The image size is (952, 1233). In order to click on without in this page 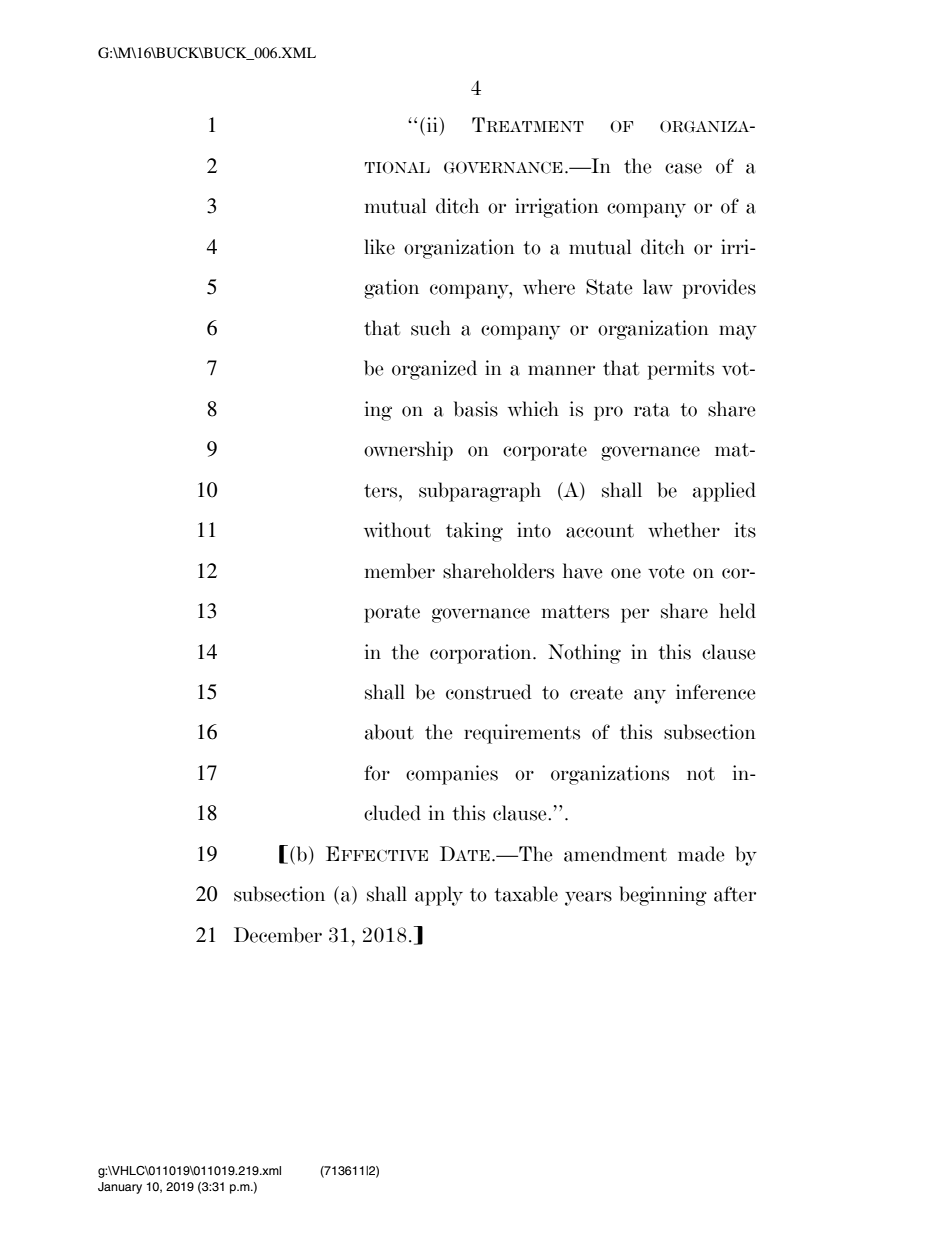, I will do `click(397, 530)`.
